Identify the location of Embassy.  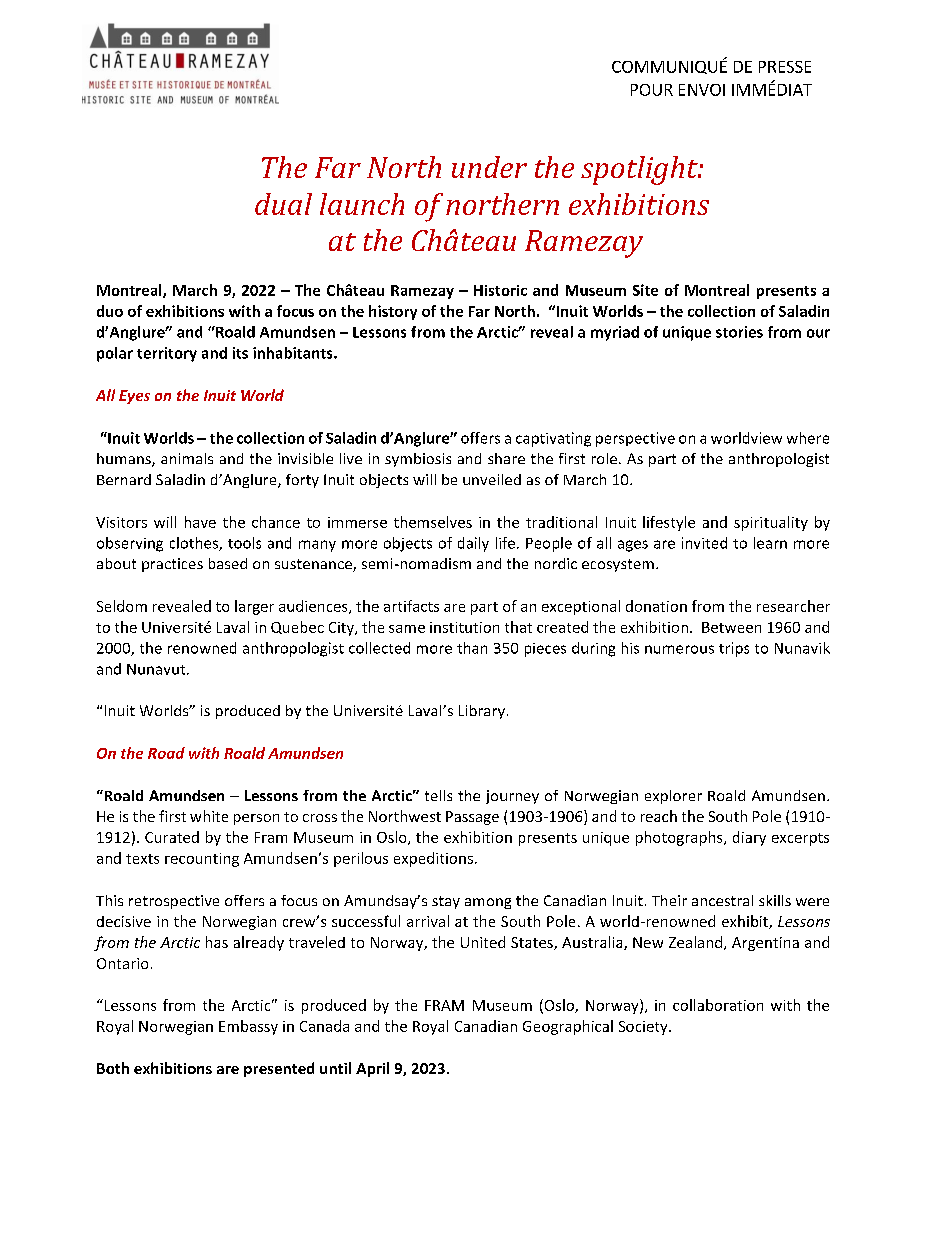
(248, 1027).
